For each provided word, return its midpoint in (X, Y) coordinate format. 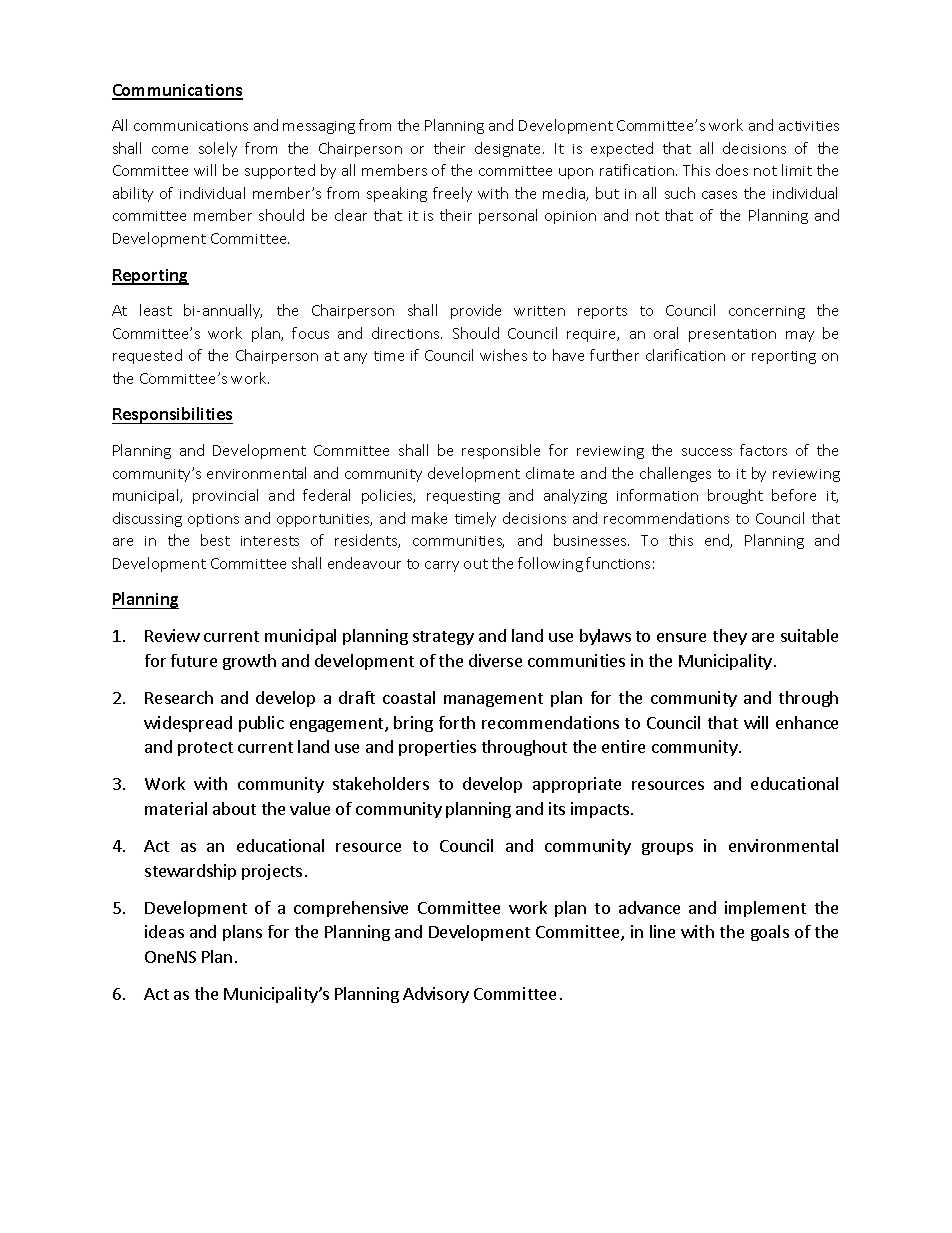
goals (770, 933)
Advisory (436, 995)
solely (218, 149)
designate (509, 149)
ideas (164, 931)
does (732, 170)
